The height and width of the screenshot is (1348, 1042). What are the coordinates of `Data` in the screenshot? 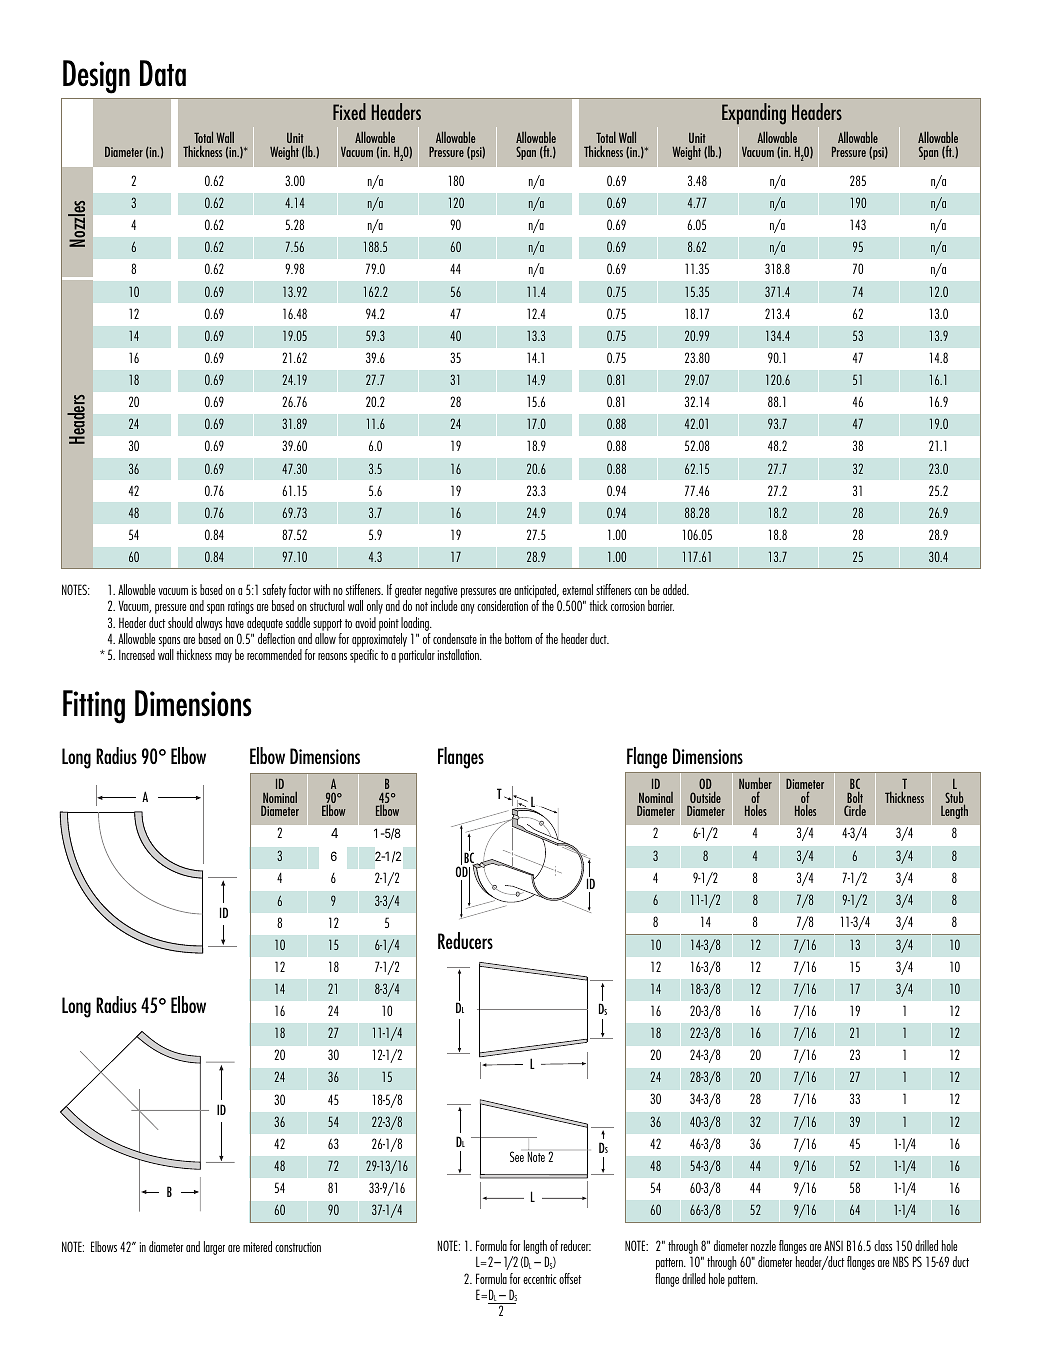 It's located at (163, 73).
